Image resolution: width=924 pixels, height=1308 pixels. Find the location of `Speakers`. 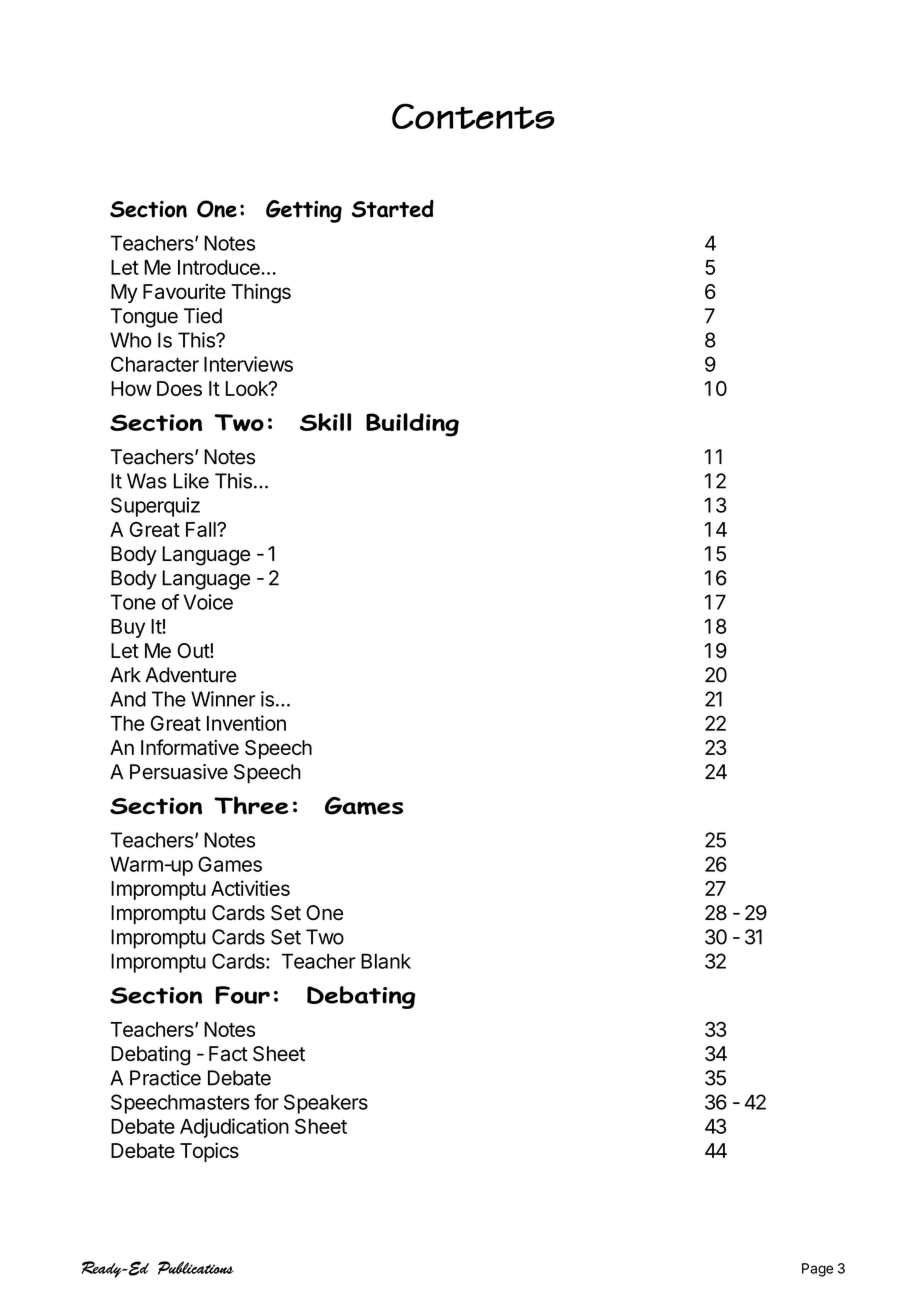

Speakers is located at coordinates (326, 1104).
